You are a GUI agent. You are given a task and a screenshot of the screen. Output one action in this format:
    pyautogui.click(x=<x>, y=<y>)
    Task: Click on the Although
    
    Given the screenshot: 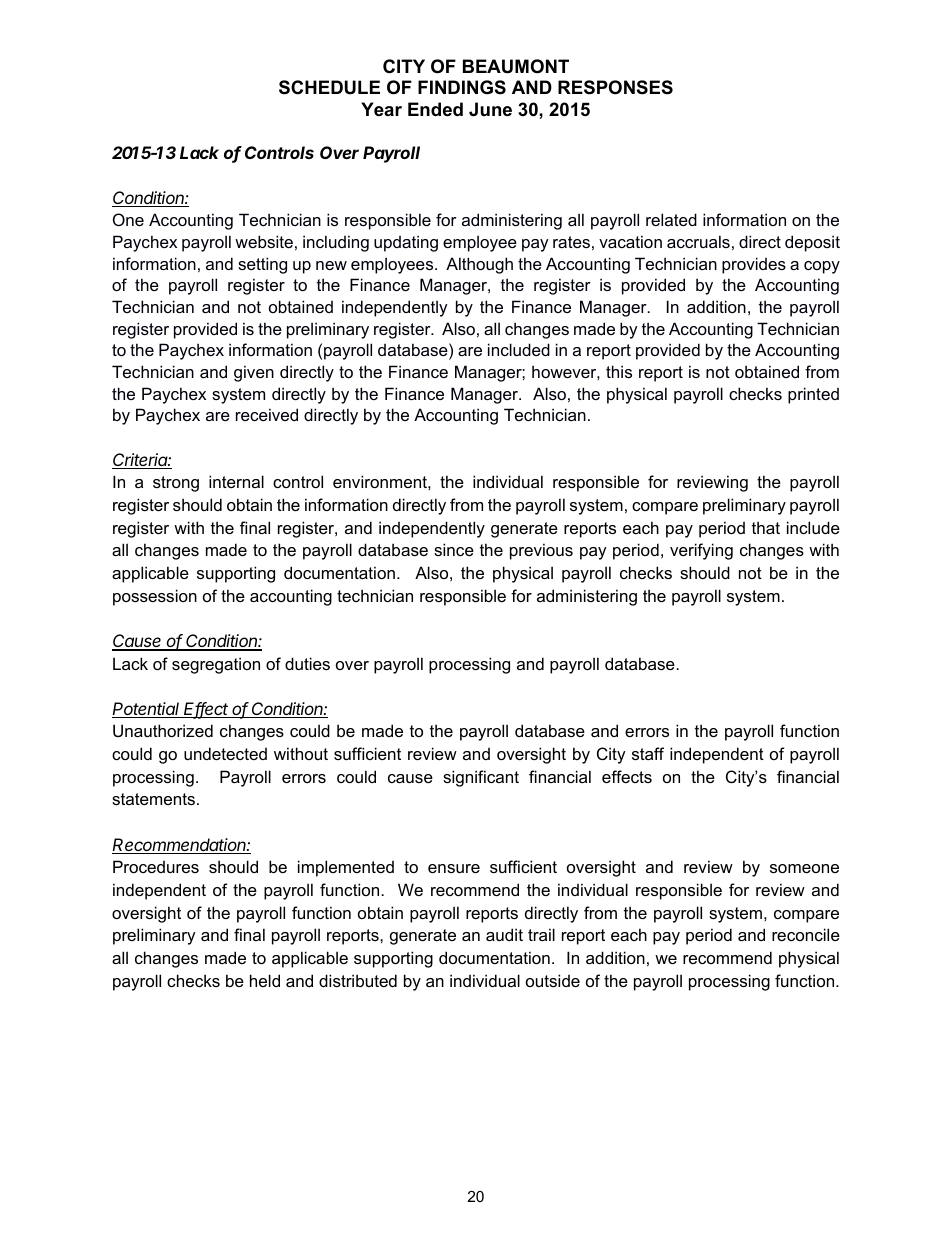 What is the action you would take?
    pyautogui.click(x=479, y=265)
